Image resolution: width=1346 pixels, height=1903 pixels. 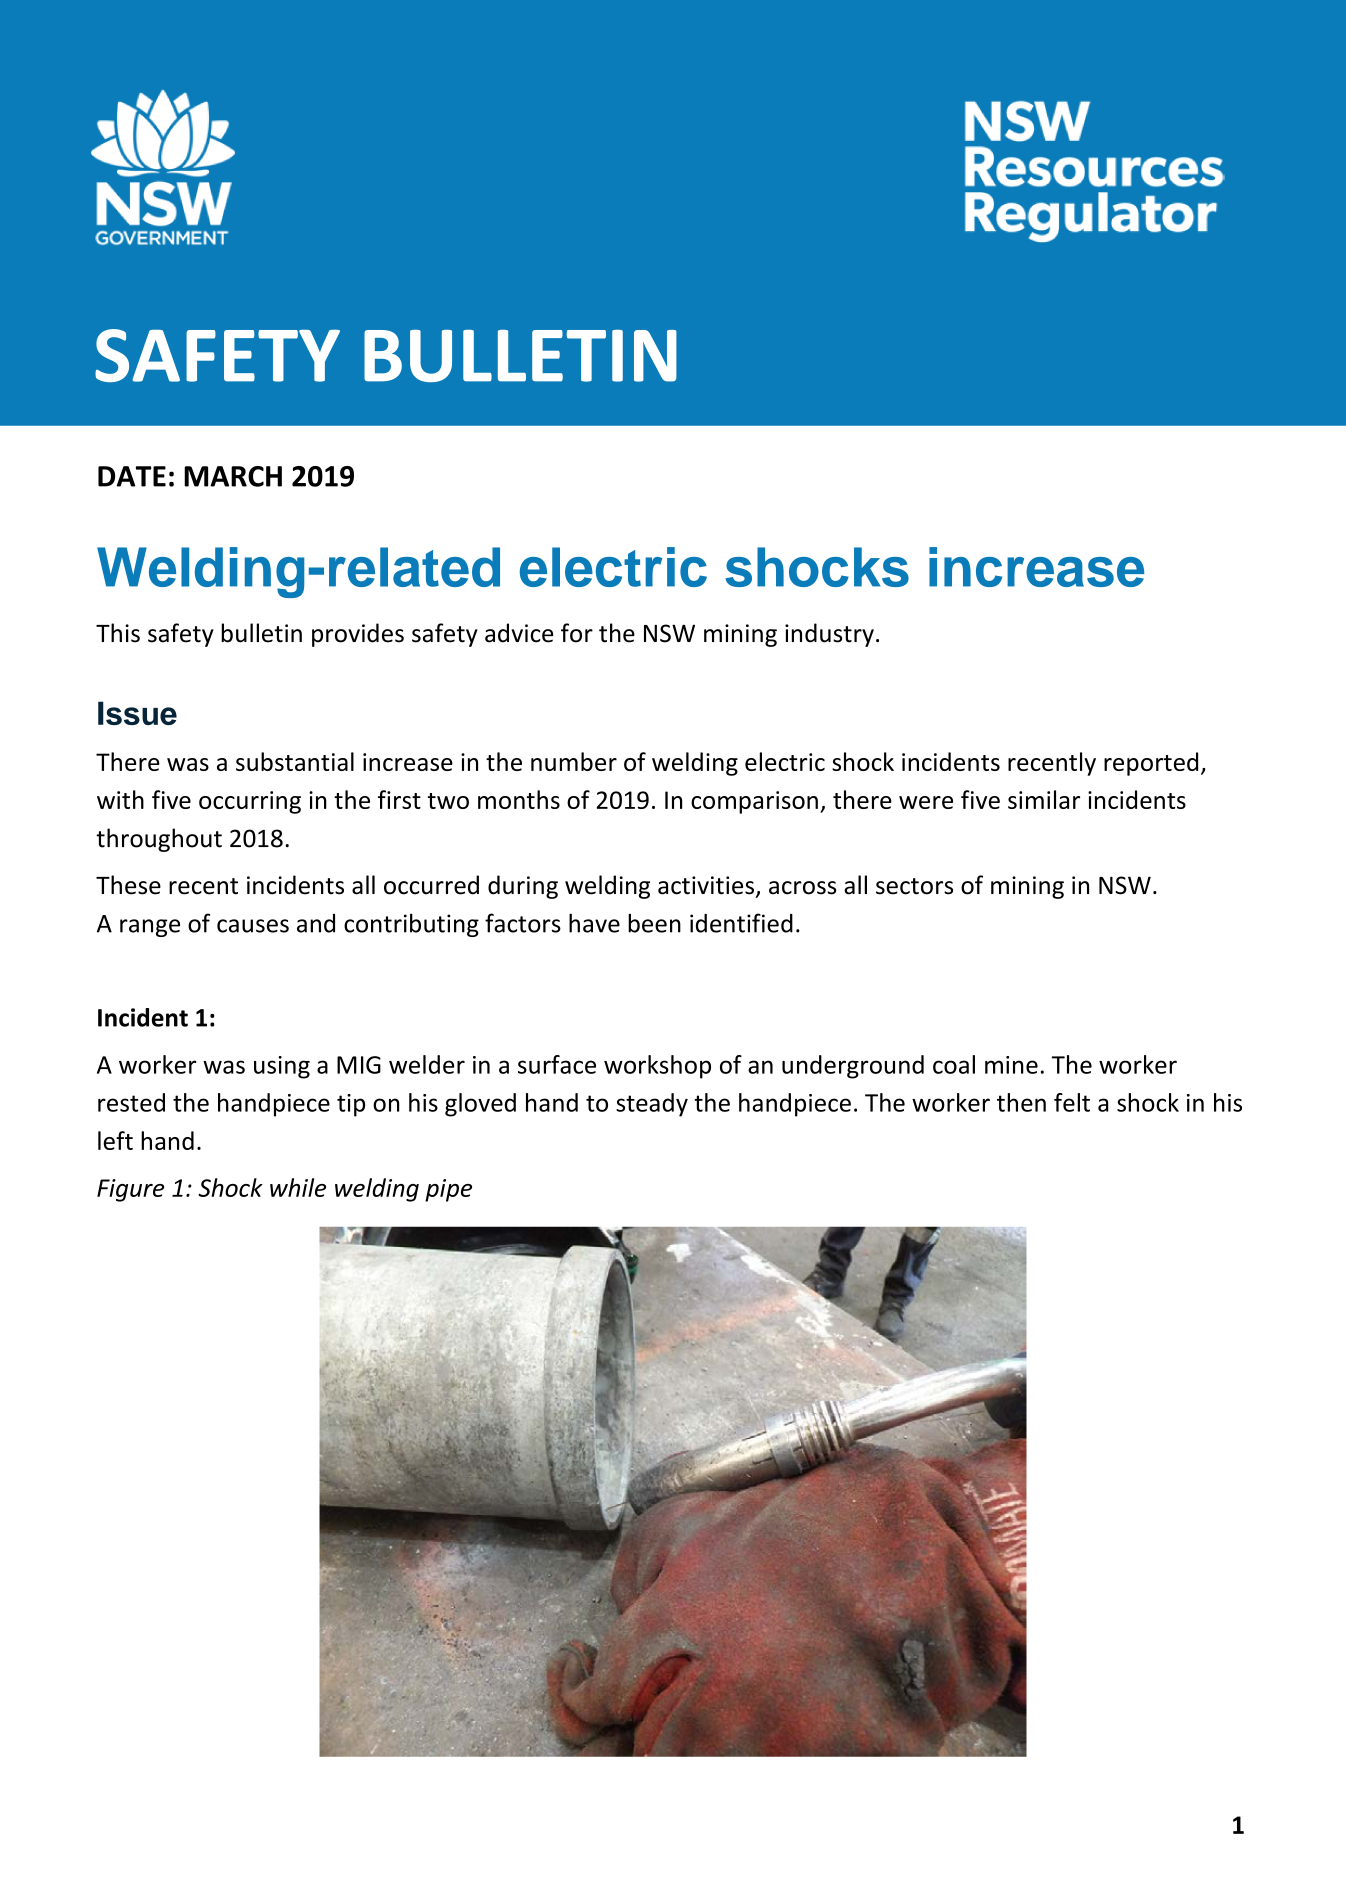 What do you see at coordinates (298, 1187) in the page?
I see `while` at bounding box center [298, 1187].
